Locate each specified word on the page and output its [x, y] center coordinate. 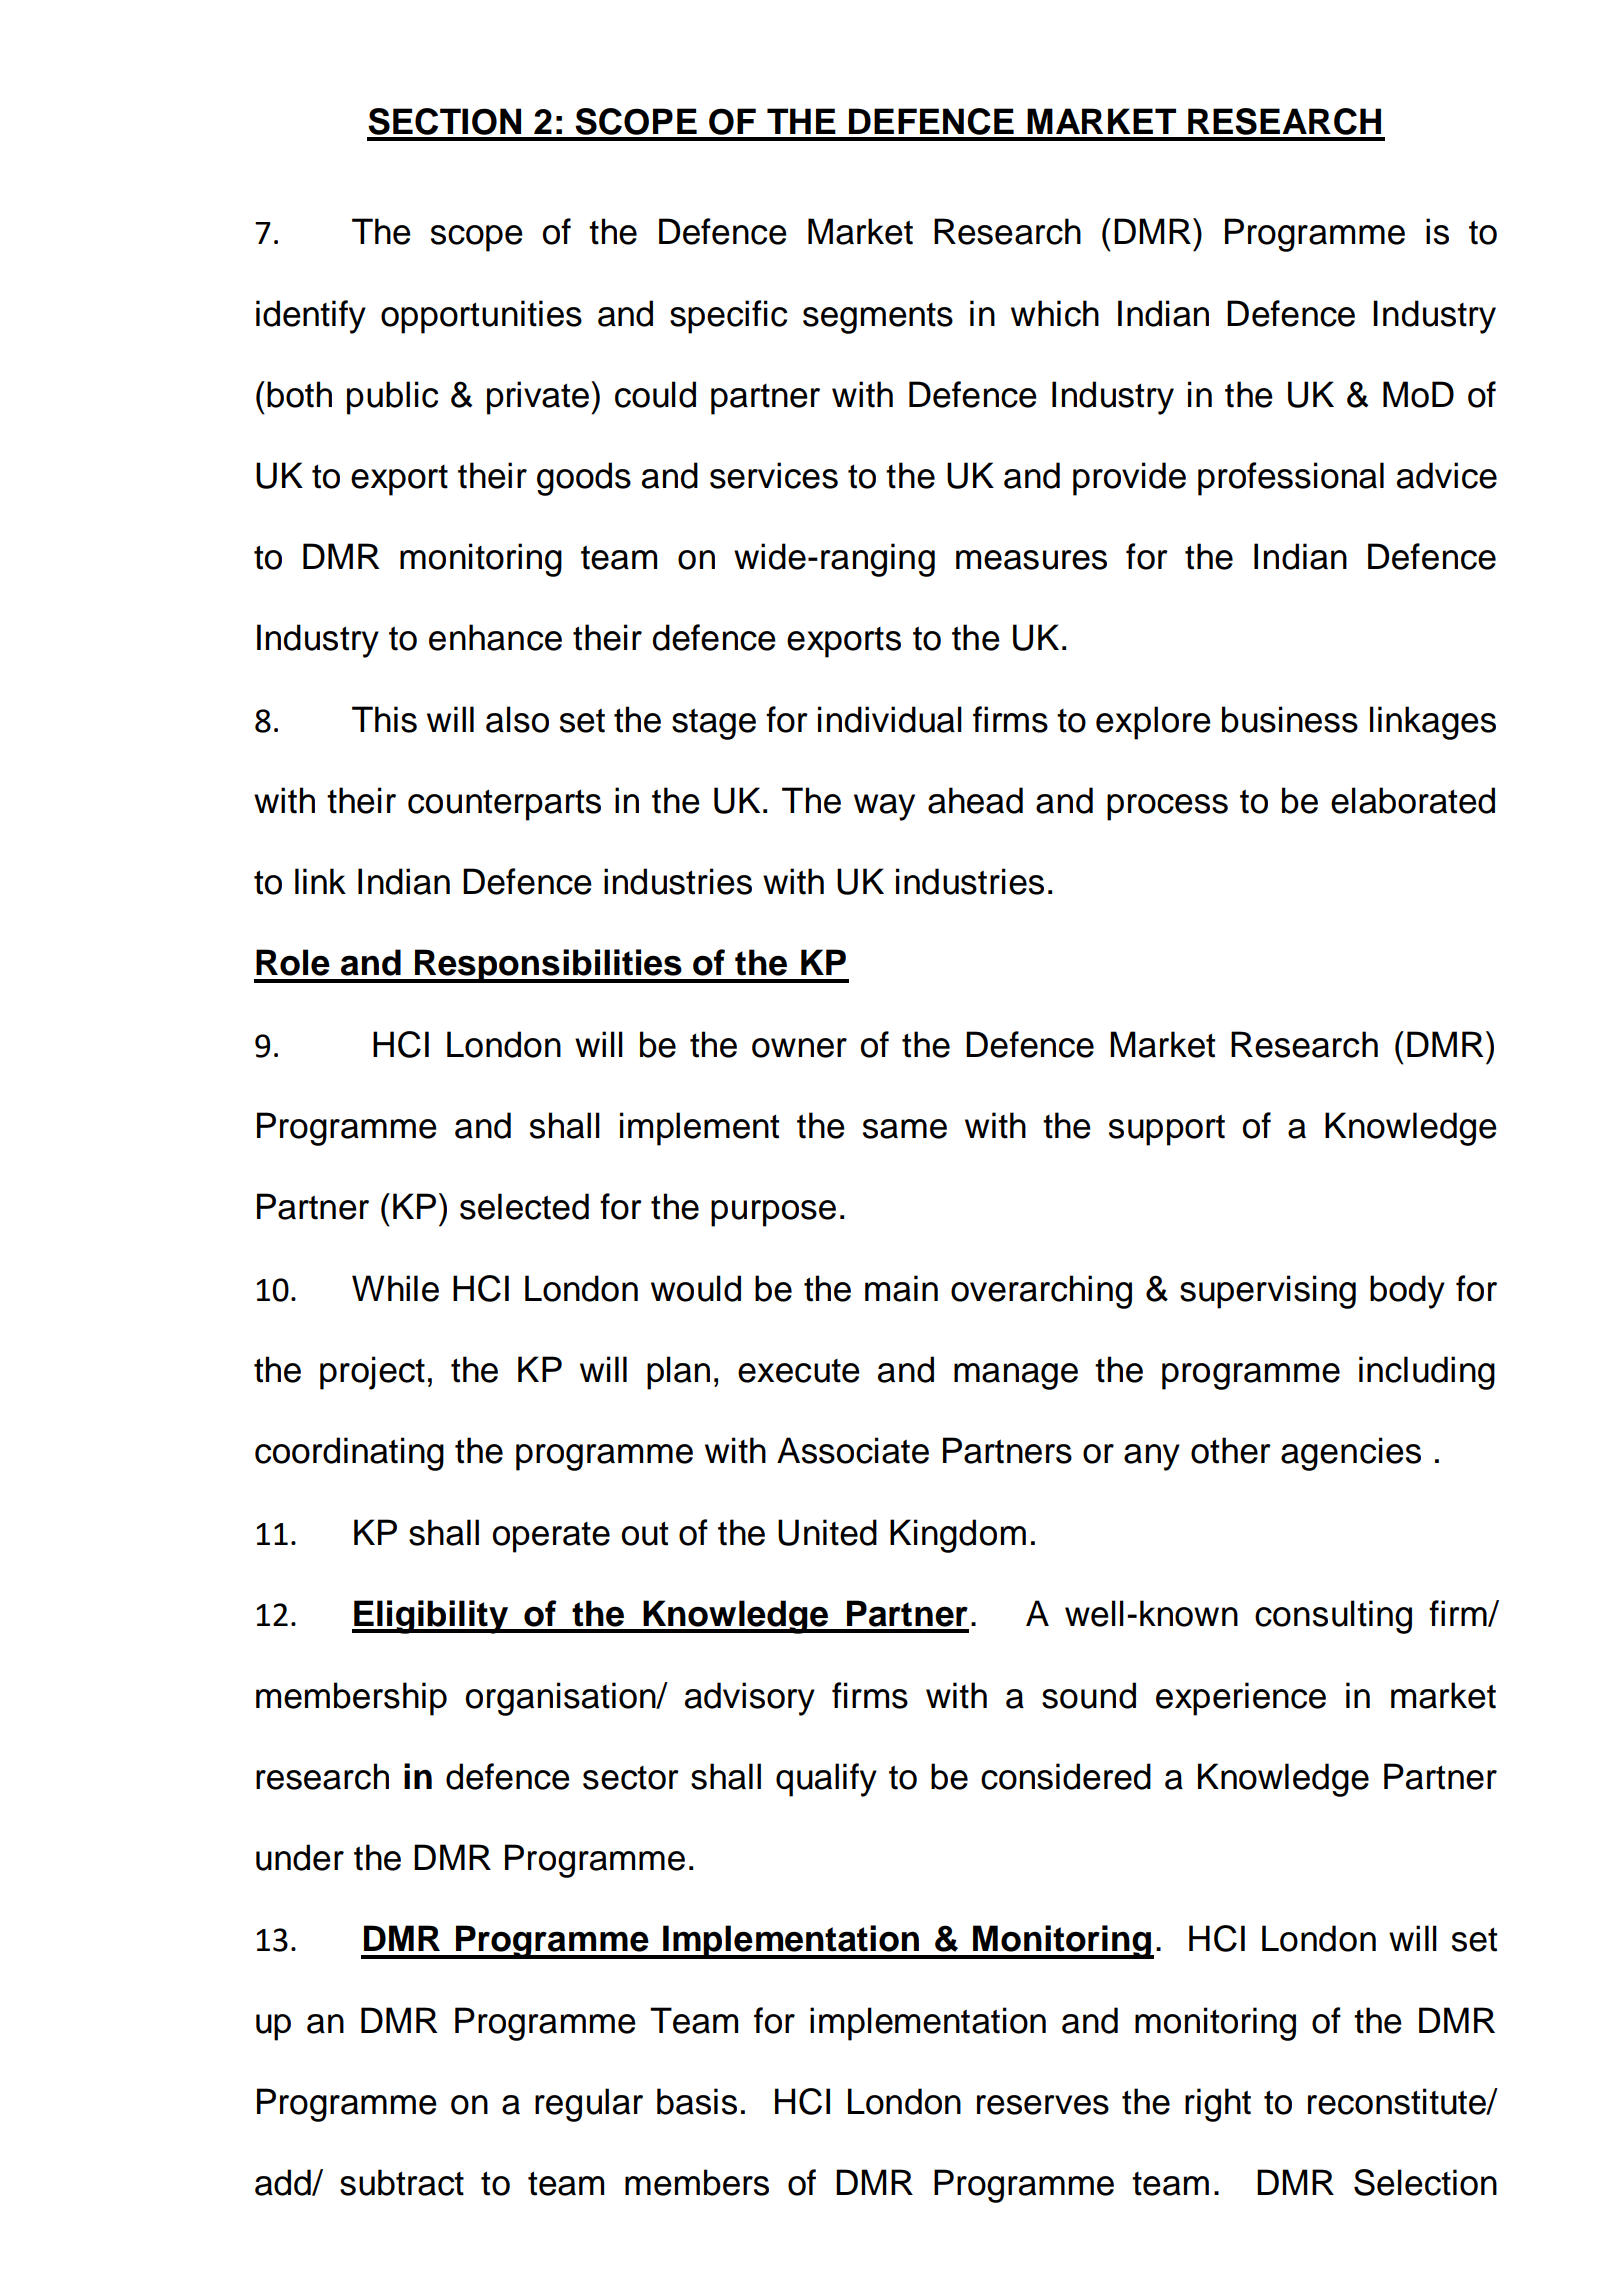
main [901, 1288]
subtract [402, 2182]
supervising [1268, 1292]
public [392, 398]
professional [1291, 479]
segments [878, 318]
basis [697, 2101]
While [395, 1288]
